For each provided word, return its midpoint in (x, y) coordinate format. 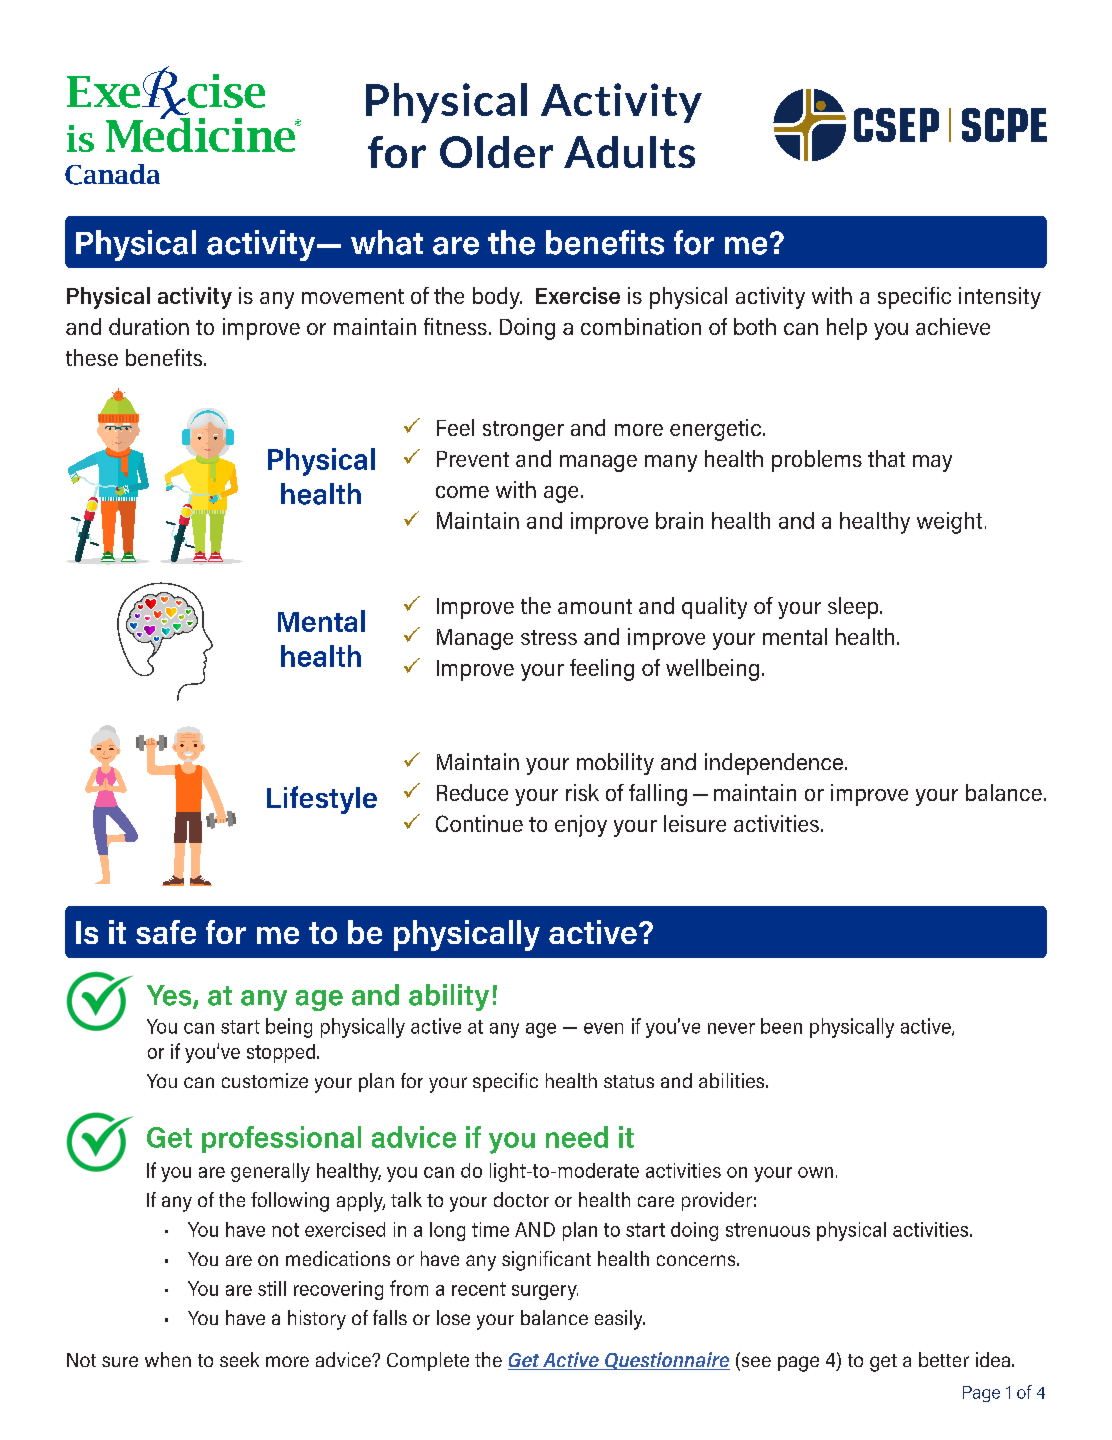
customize (265, 1080)
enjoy (581, 826)
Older (496, 152)
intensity (1000, 298)
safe (166, 932)
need (577, 1137)
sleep (854, 608)
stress (549, 637)
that (886, 458)
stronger (523, 431)
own (815, 1172)
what (387, 242)
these (92, 357)
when (168, 1359)
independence (774, 764)
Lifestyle (322, 800)
